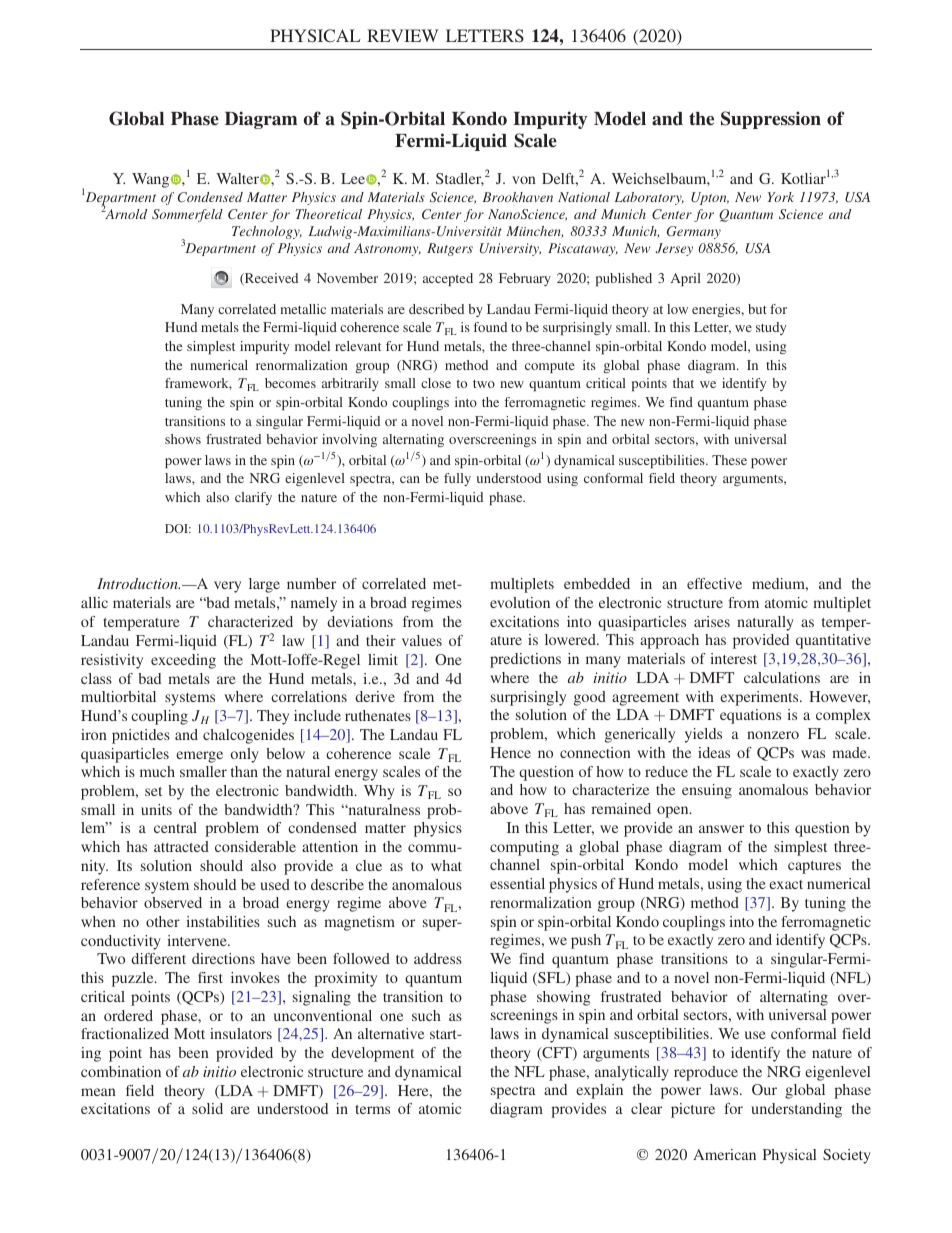 The height and width of the document is (1233, 952). What do you see at coordinates (510, 752) in the document?
I see `Hence` at bounding box center [510, 752].
